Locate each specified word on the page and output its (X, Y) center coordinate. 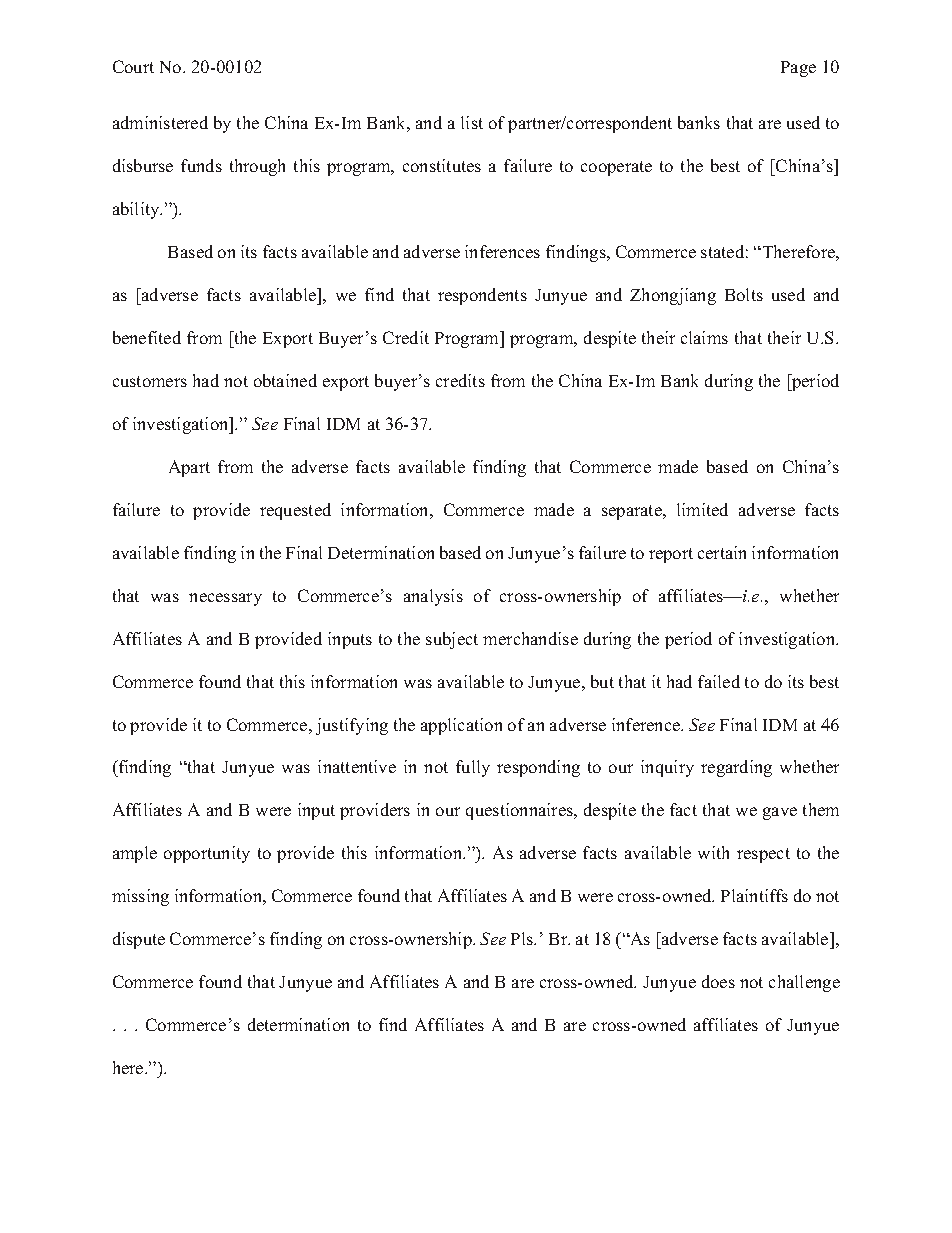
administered (160, 122)
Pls (523, 938)
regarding (736, 768)
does (718, 981)
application (461, 726)
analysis (433, 597)
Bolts (744, 294)
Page (798, 69)
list (472, 122)
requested (295, 511)
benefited (147, 337)
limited (702, 509)
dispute (139, 940)
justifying (352, 726)
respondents (482, 296)
